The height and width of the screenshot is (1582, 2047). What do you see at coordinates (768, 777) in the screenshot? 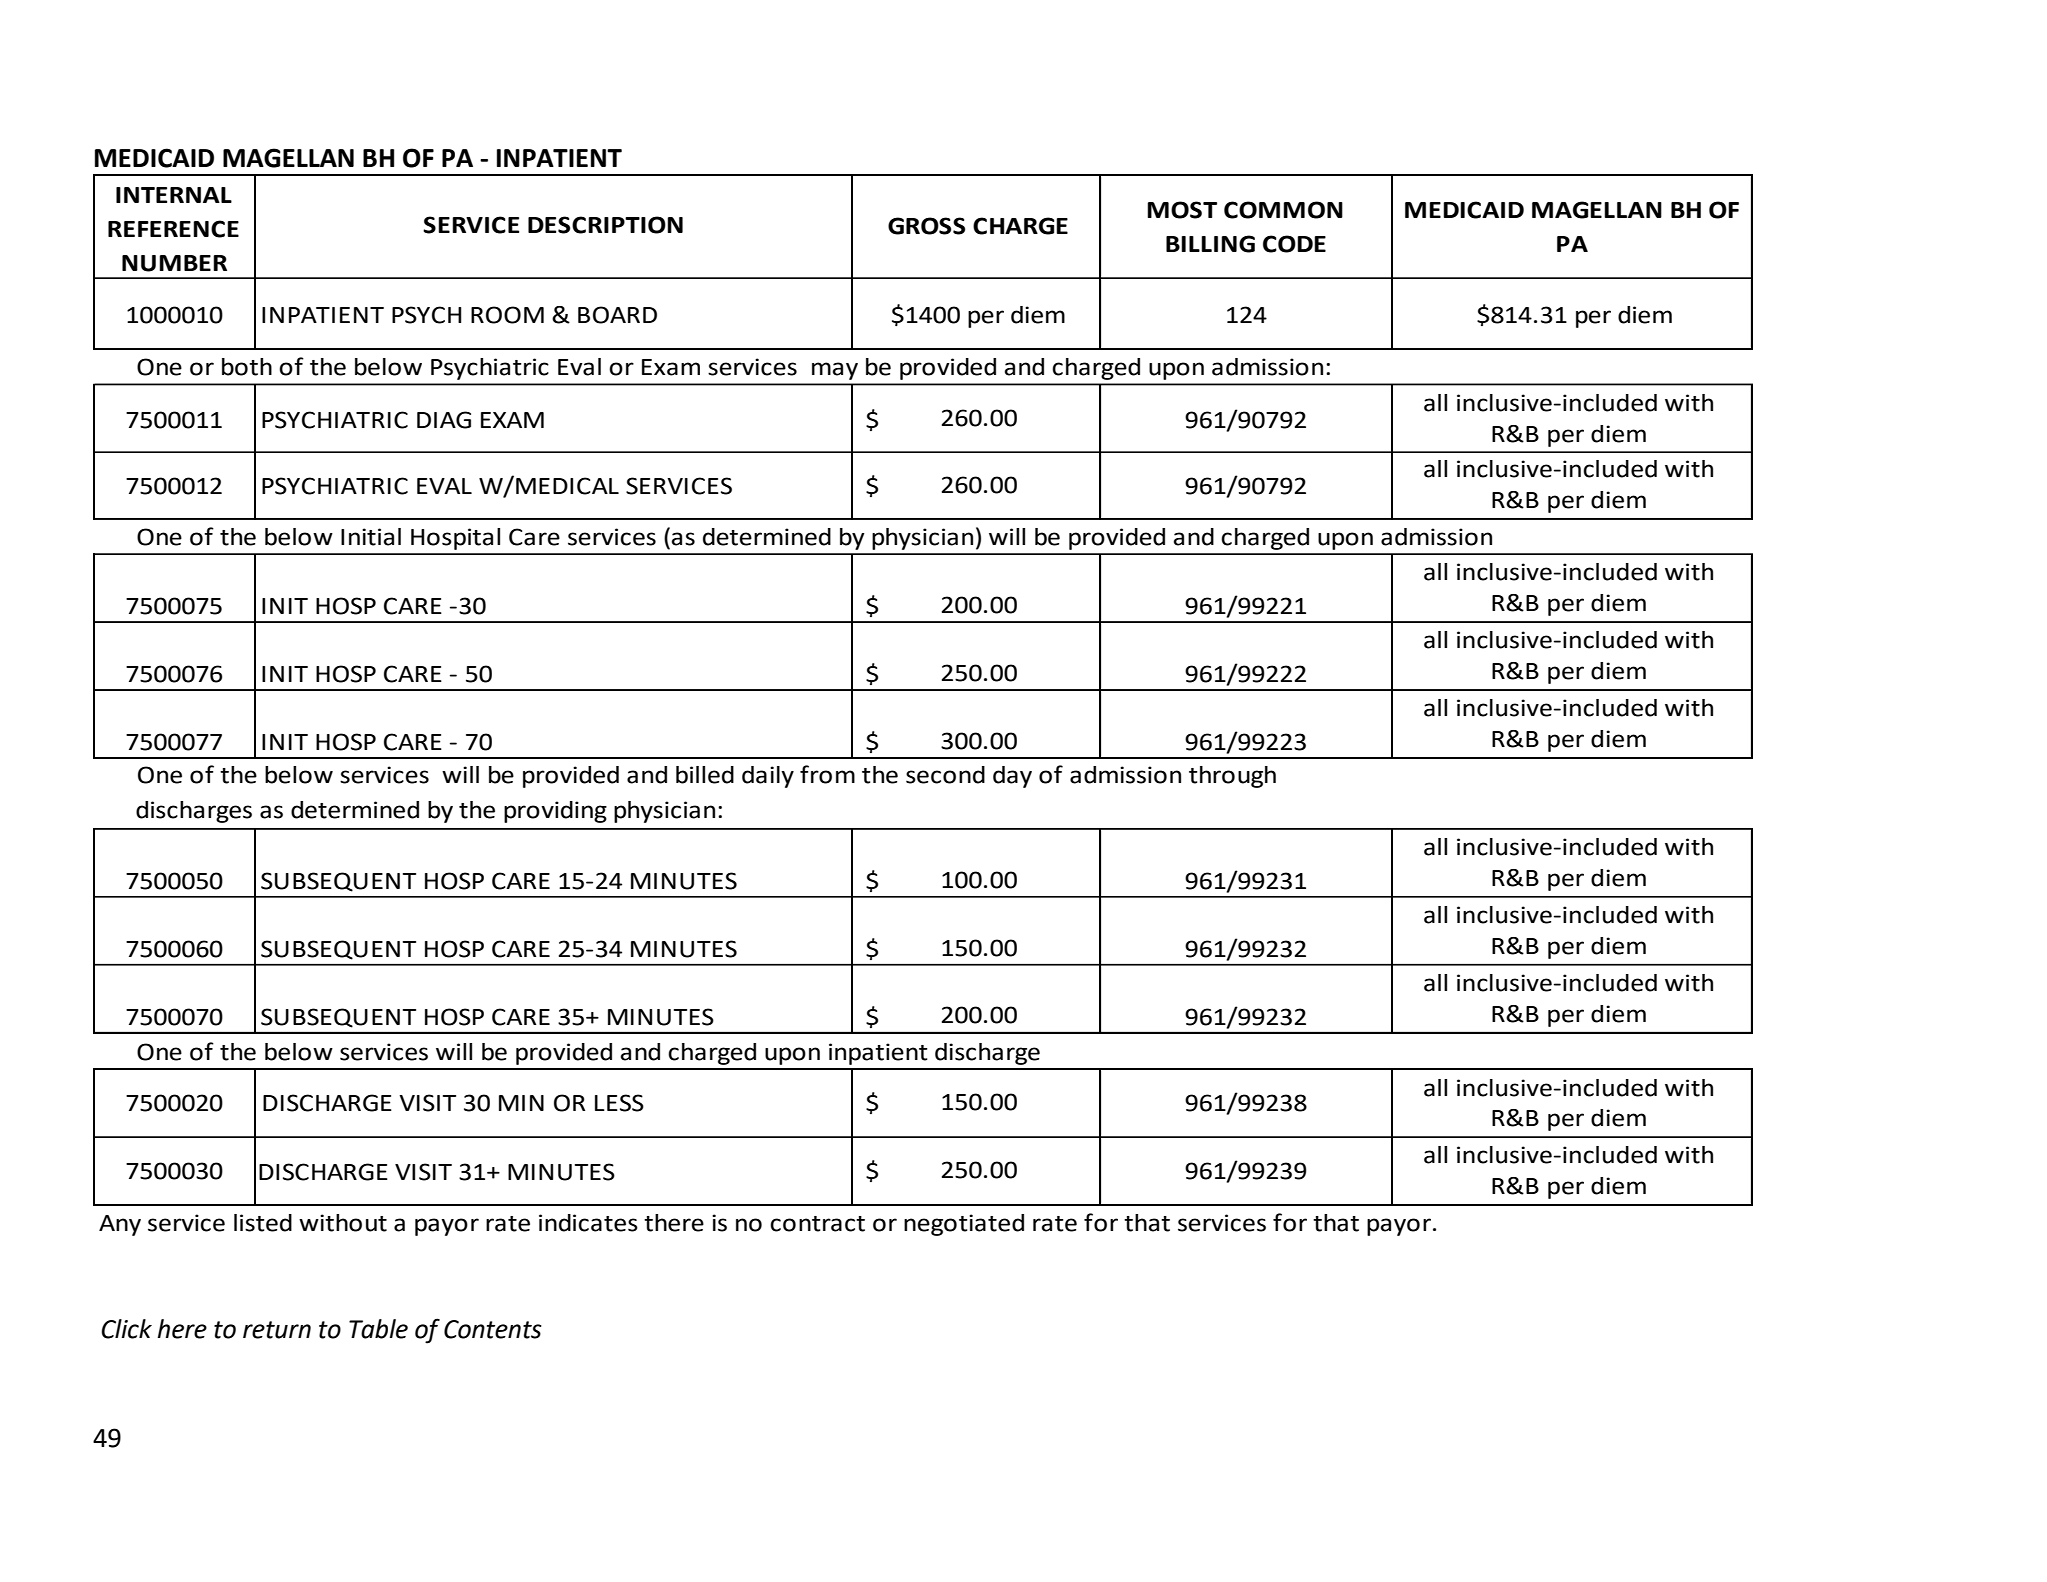
I see `daily` at bounding box center [768, 777].
